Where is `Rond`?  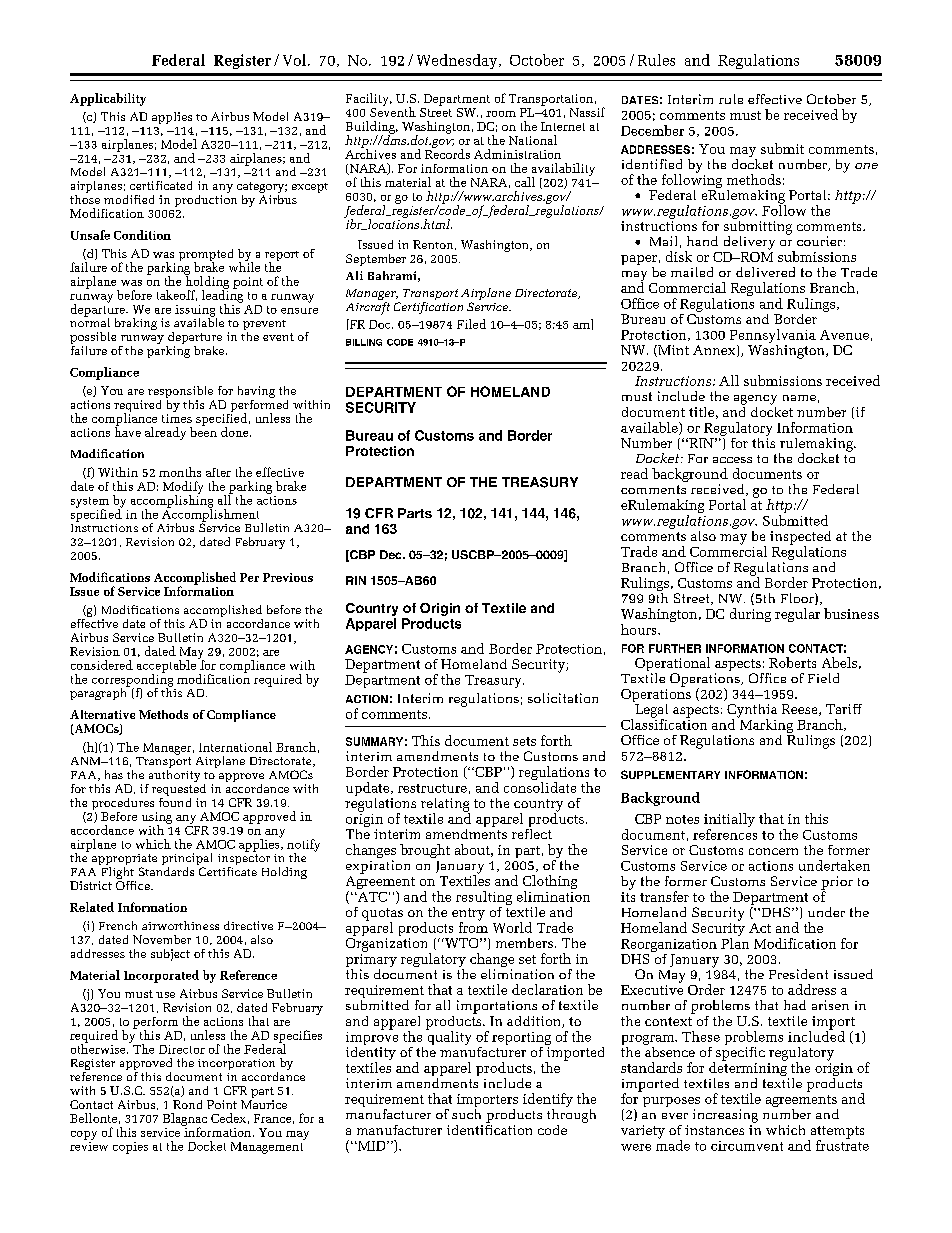 Rond is located at coordinates (187, 1104).
